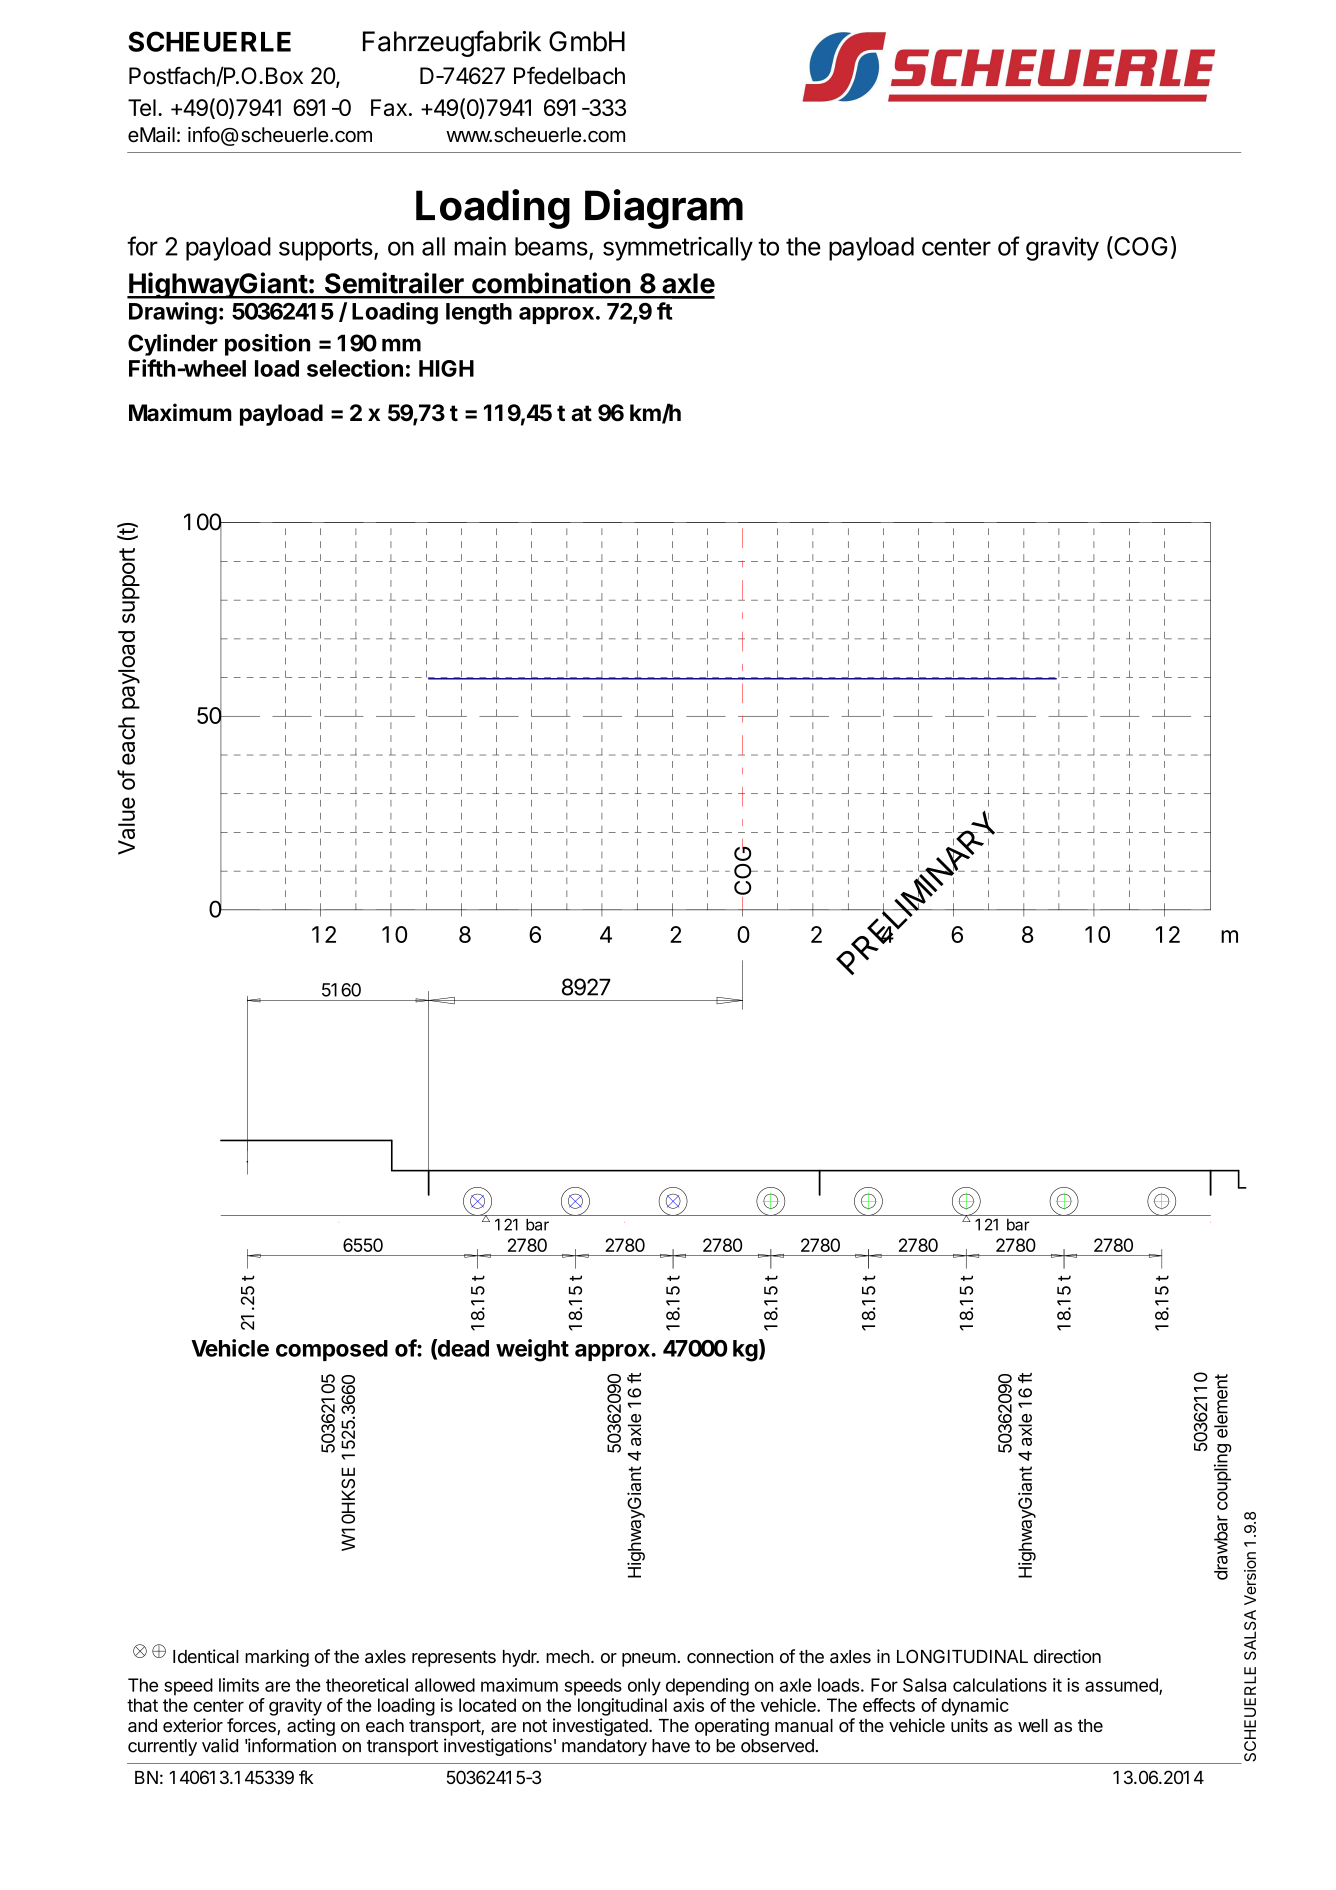 Image resolution: width=1336 pixels, height=1890 pixels. Describe the element at coordinates (332, 1350) in the screenshot. I see `composed` at that location.
